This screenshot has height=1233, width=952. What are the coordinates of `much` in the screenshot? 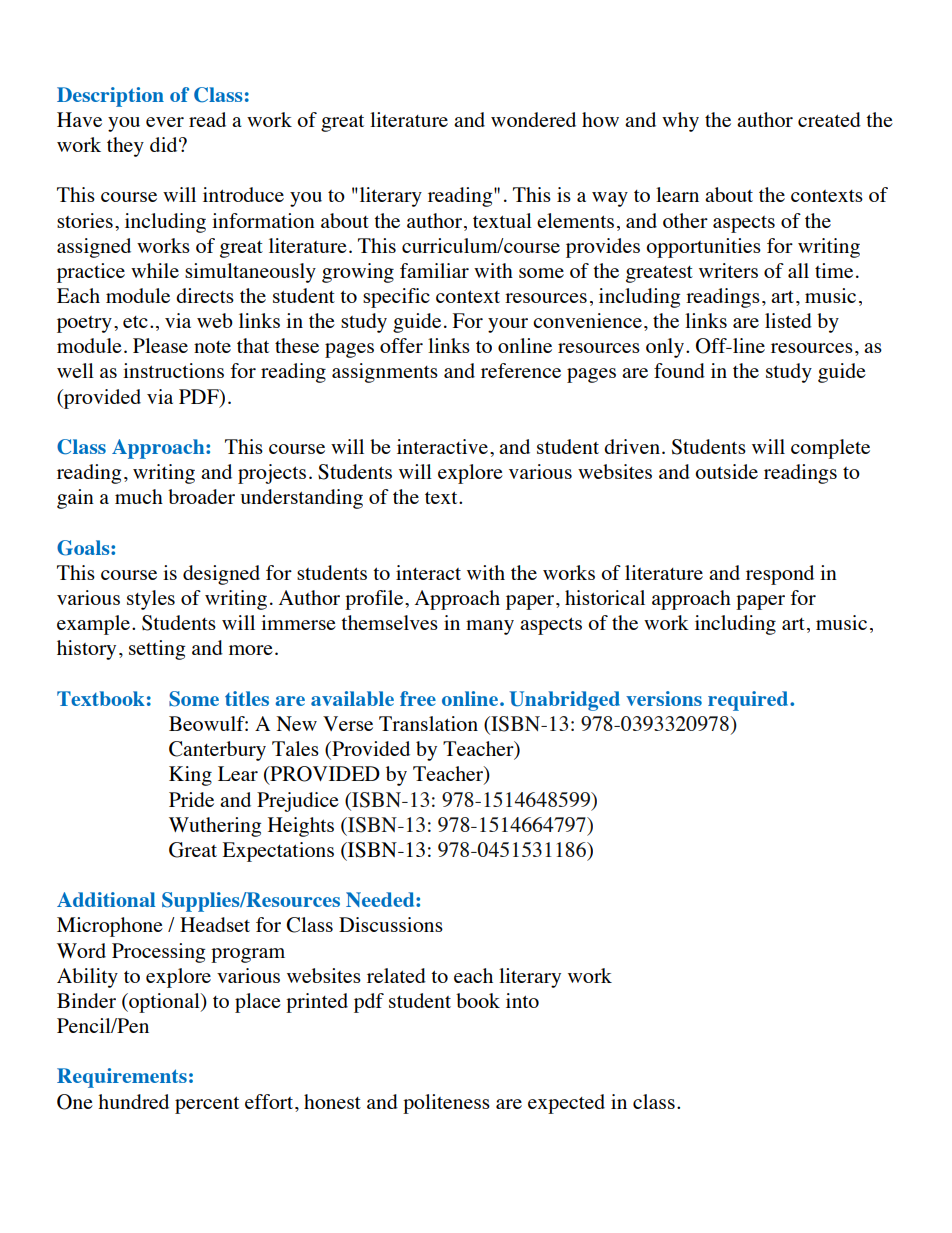 It's located at (139, 496).
